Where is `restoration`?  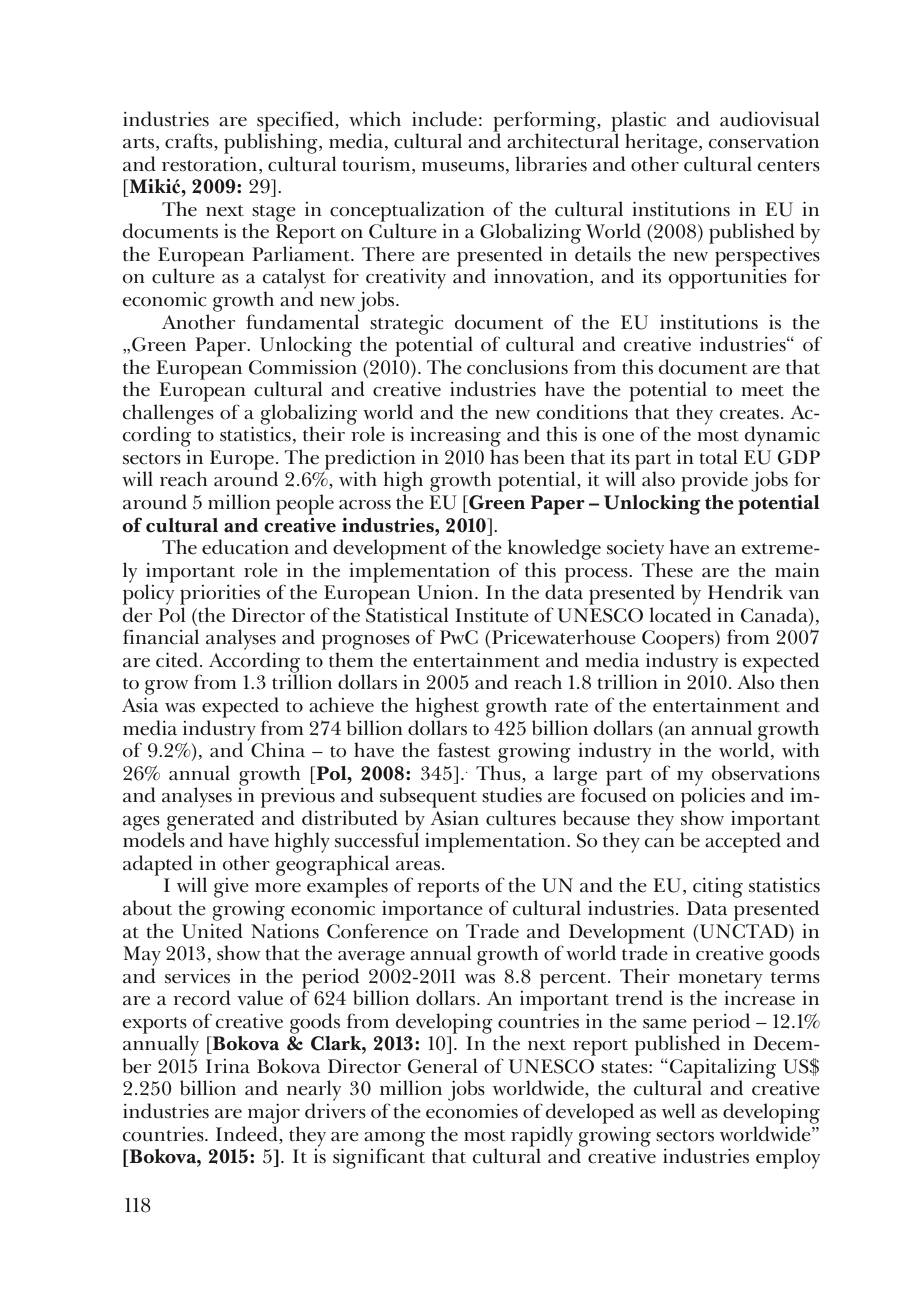 restoration is located at coordinates (211, 164).
